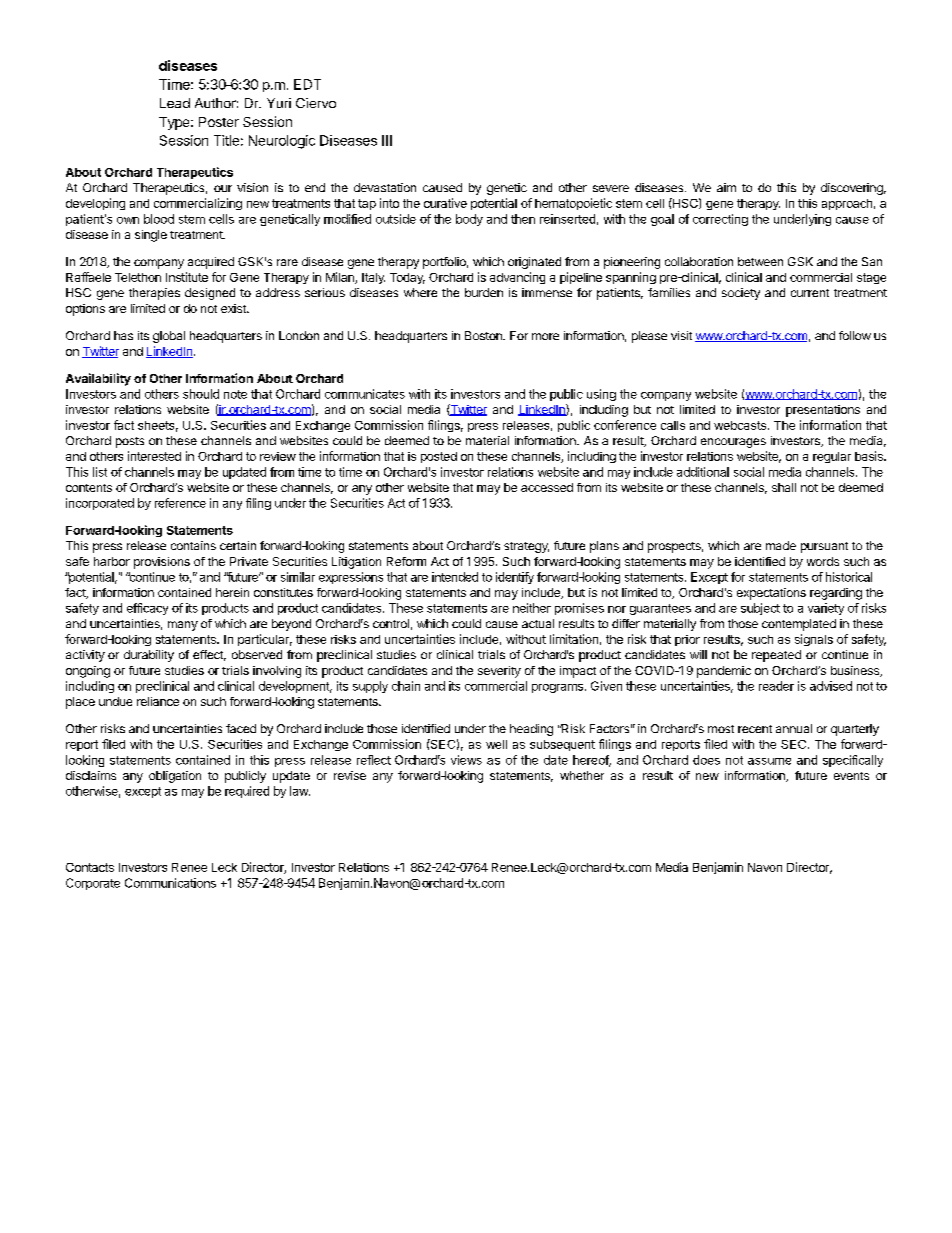  Describe the element at coordinates (175, 103) in the screenshot. I see `Lead` at that location.
